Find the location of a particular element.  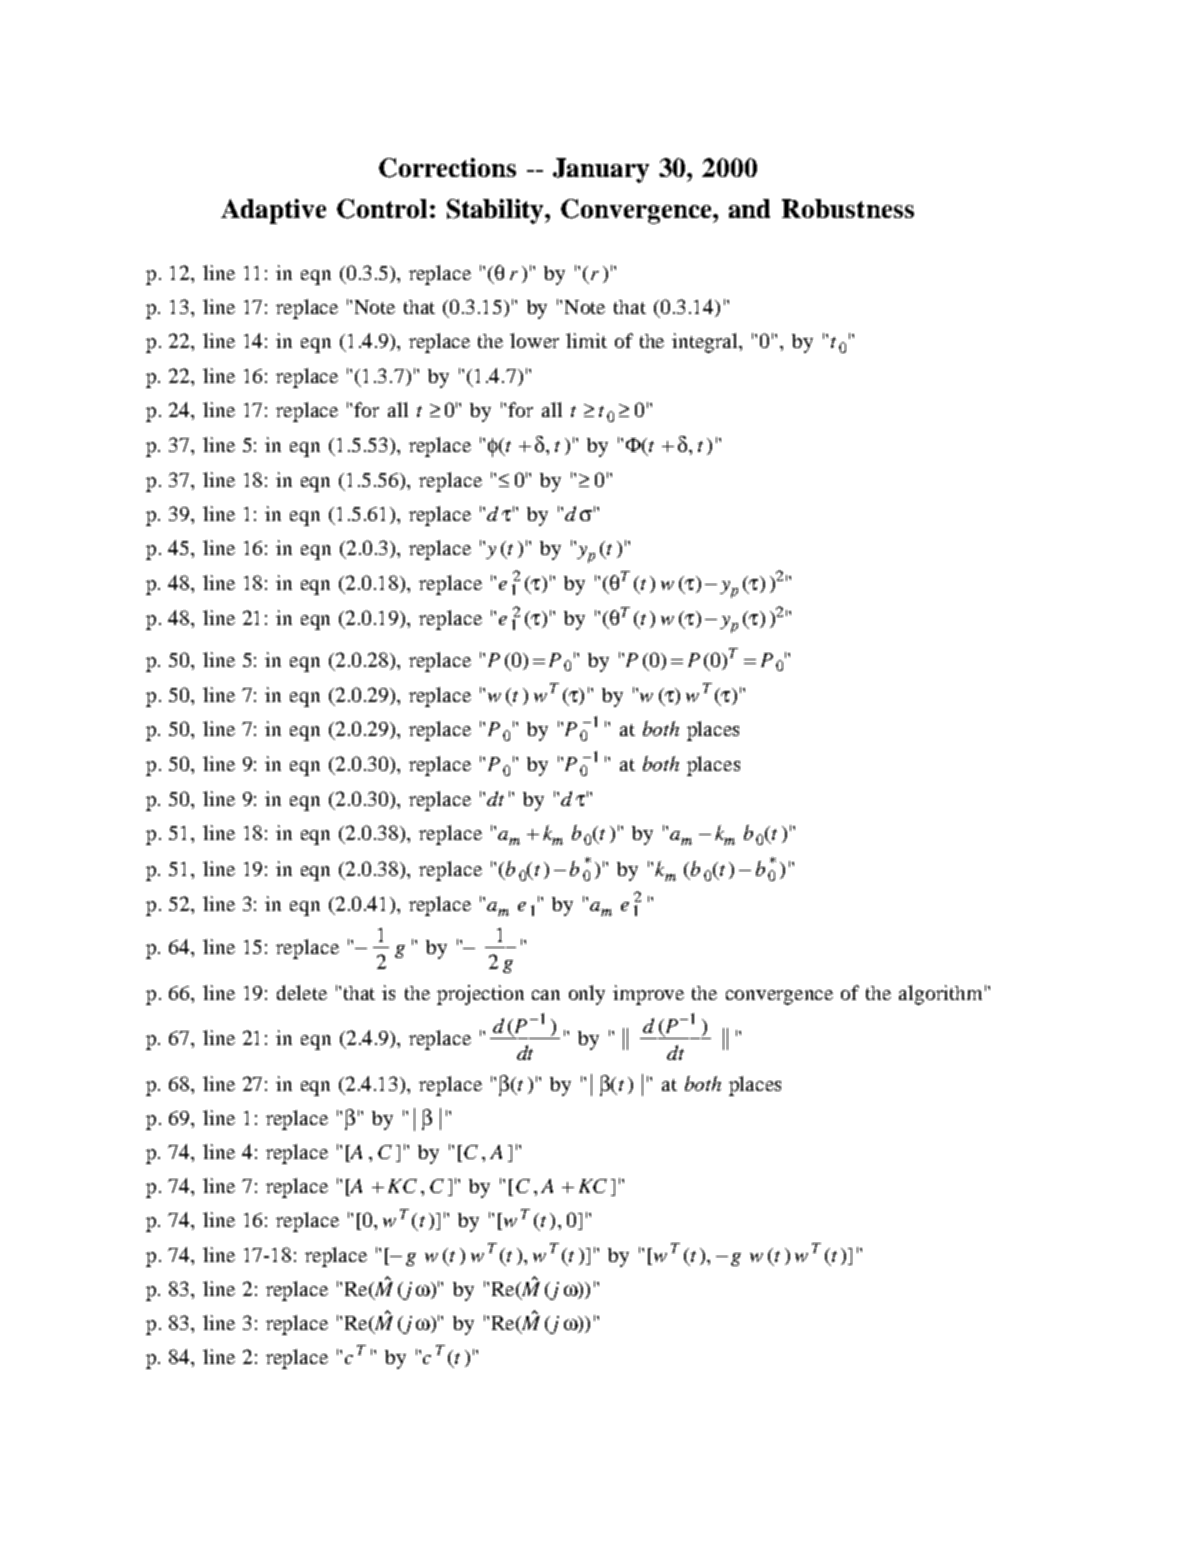

Adaptive is located at coordinates (273, 211).
